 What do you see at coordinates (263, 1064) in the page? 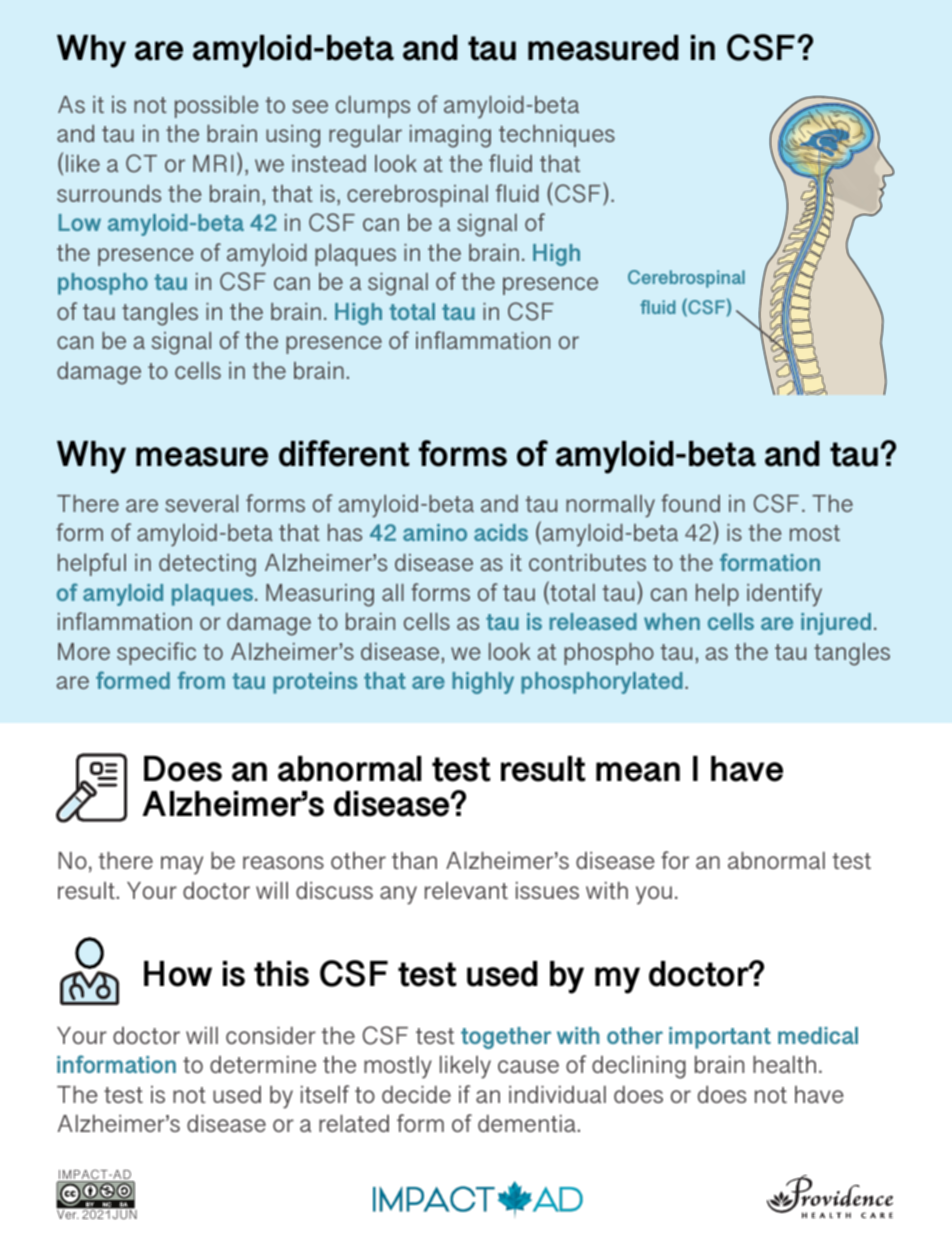
I see `determine` at bounding box center [263, 1064].
